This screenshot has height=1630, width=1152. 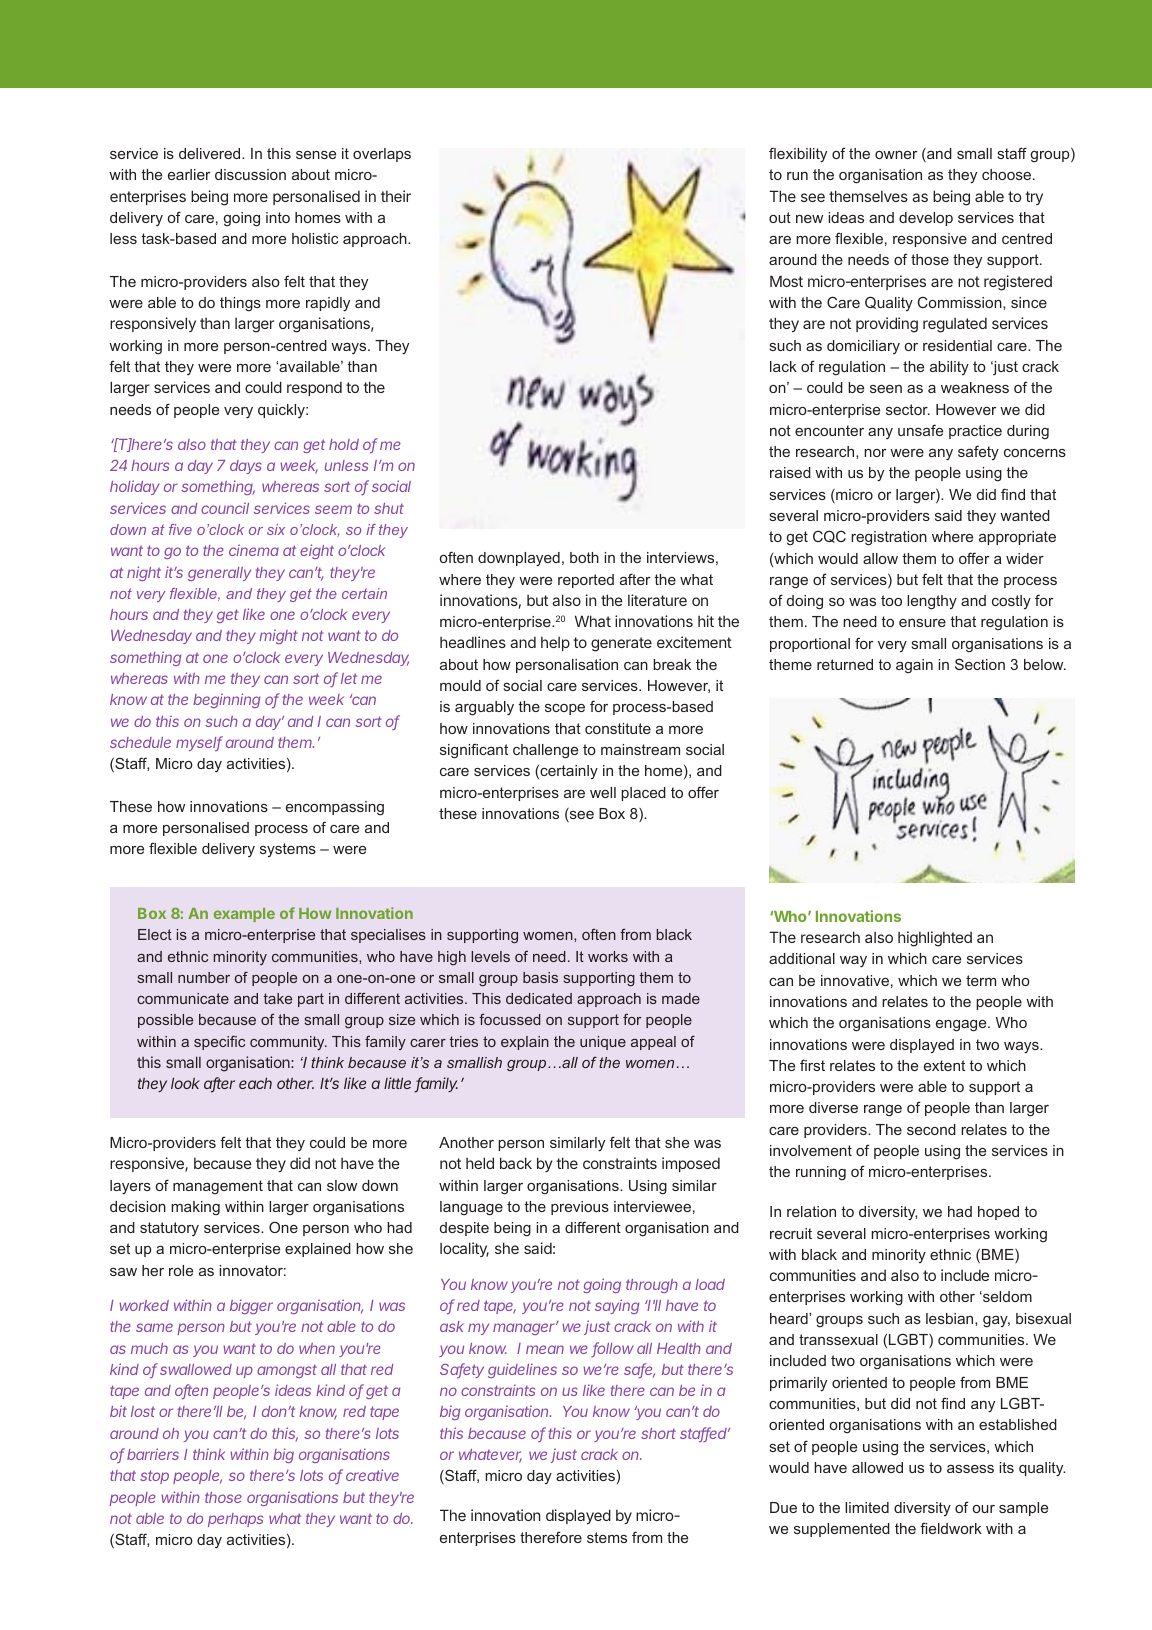 What do you see at coordinates (244, 915) in the screenshot?
I see `example` at bounding box center [244, 915].
